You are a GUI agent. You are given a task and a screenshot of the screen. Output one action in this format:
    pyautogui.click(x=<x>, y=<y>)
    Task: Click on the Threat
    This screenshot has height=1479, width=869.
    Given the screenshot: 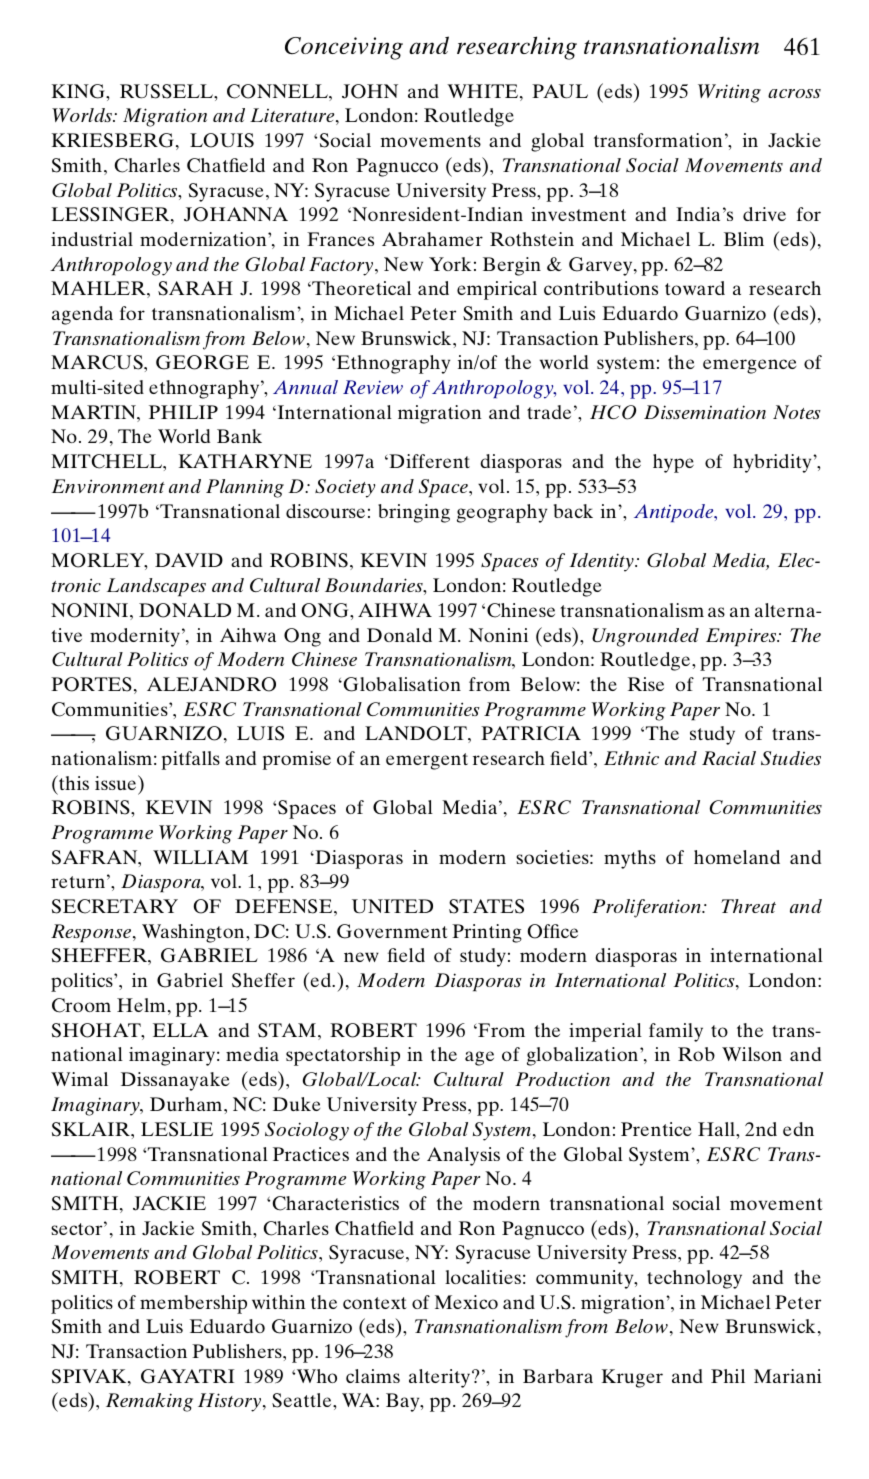 What is the action you would take?
    pyautogui.click(x=748, y=906)
